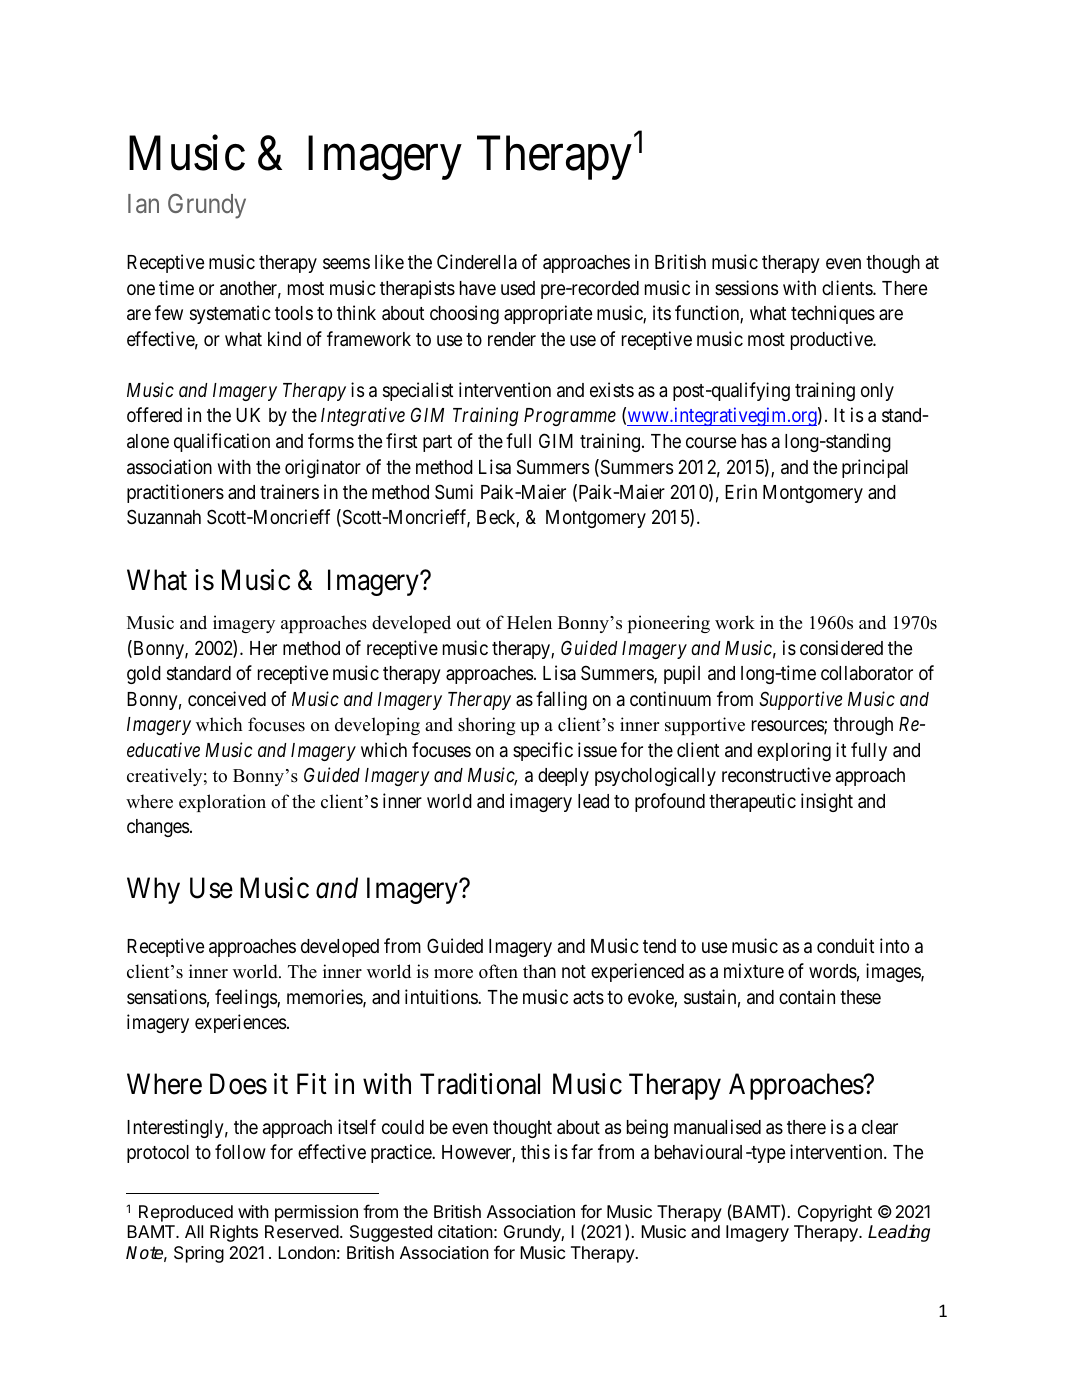 Image resolution: width=1074 pixels, height=1389 pixels. Describe the element at coordinates (807, 996) in the image. I see `contain` at that location.
